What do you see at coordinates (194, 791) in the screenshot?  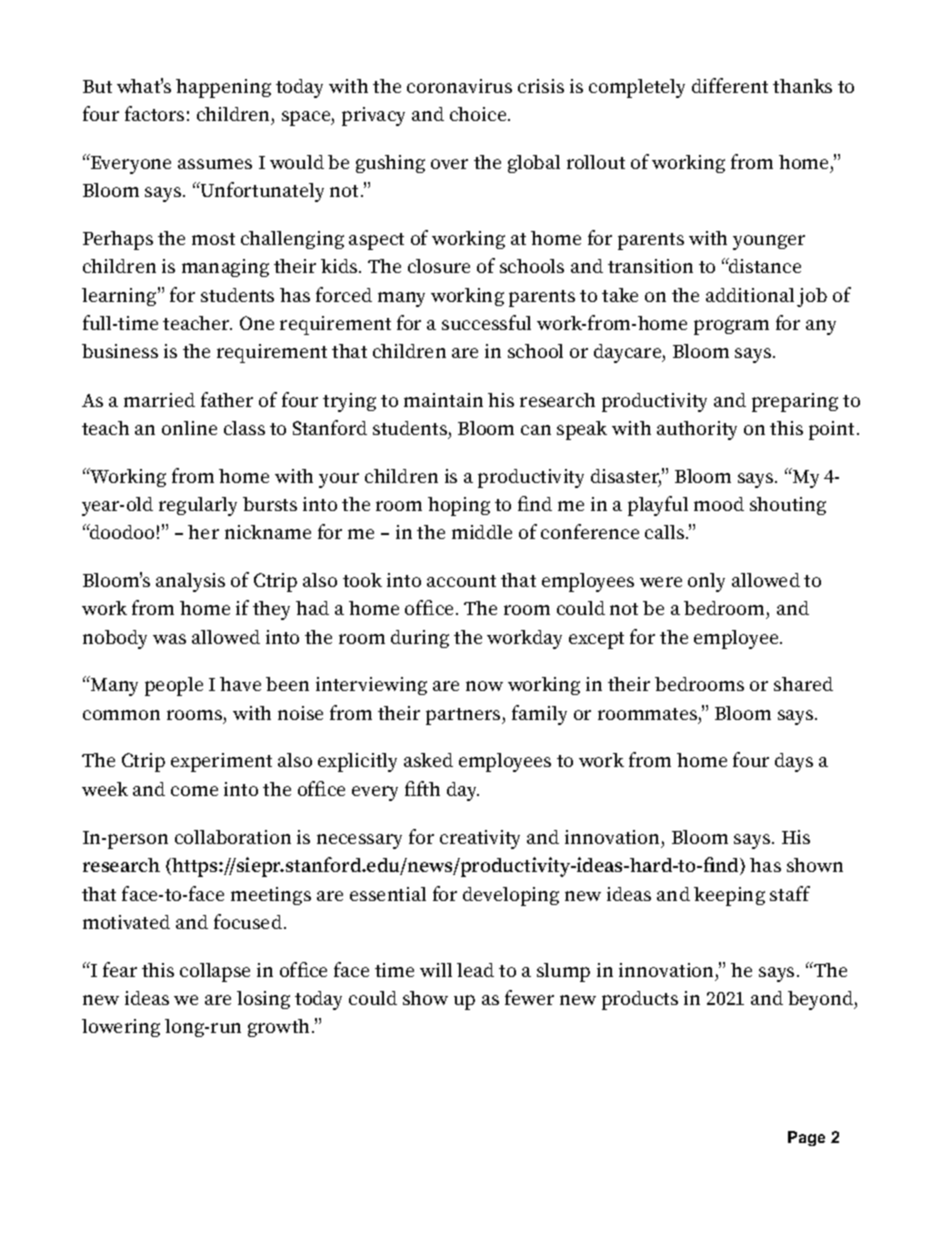 I see `come` at bounding box center [194, 791].
